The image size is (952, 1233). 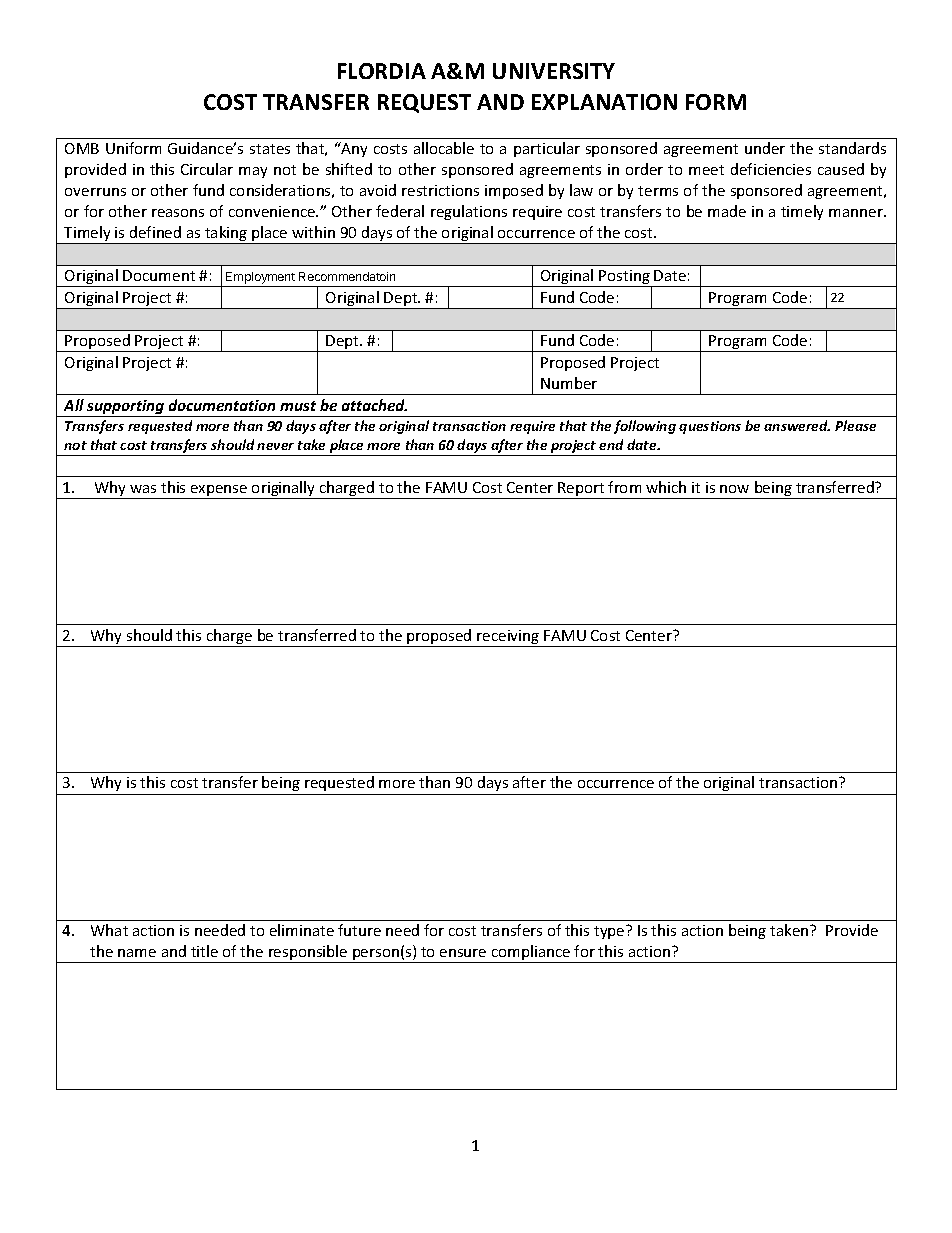 What do you see at coordinates (204, 951) in the document?
I see `title` at bounding box center [204, 951].
